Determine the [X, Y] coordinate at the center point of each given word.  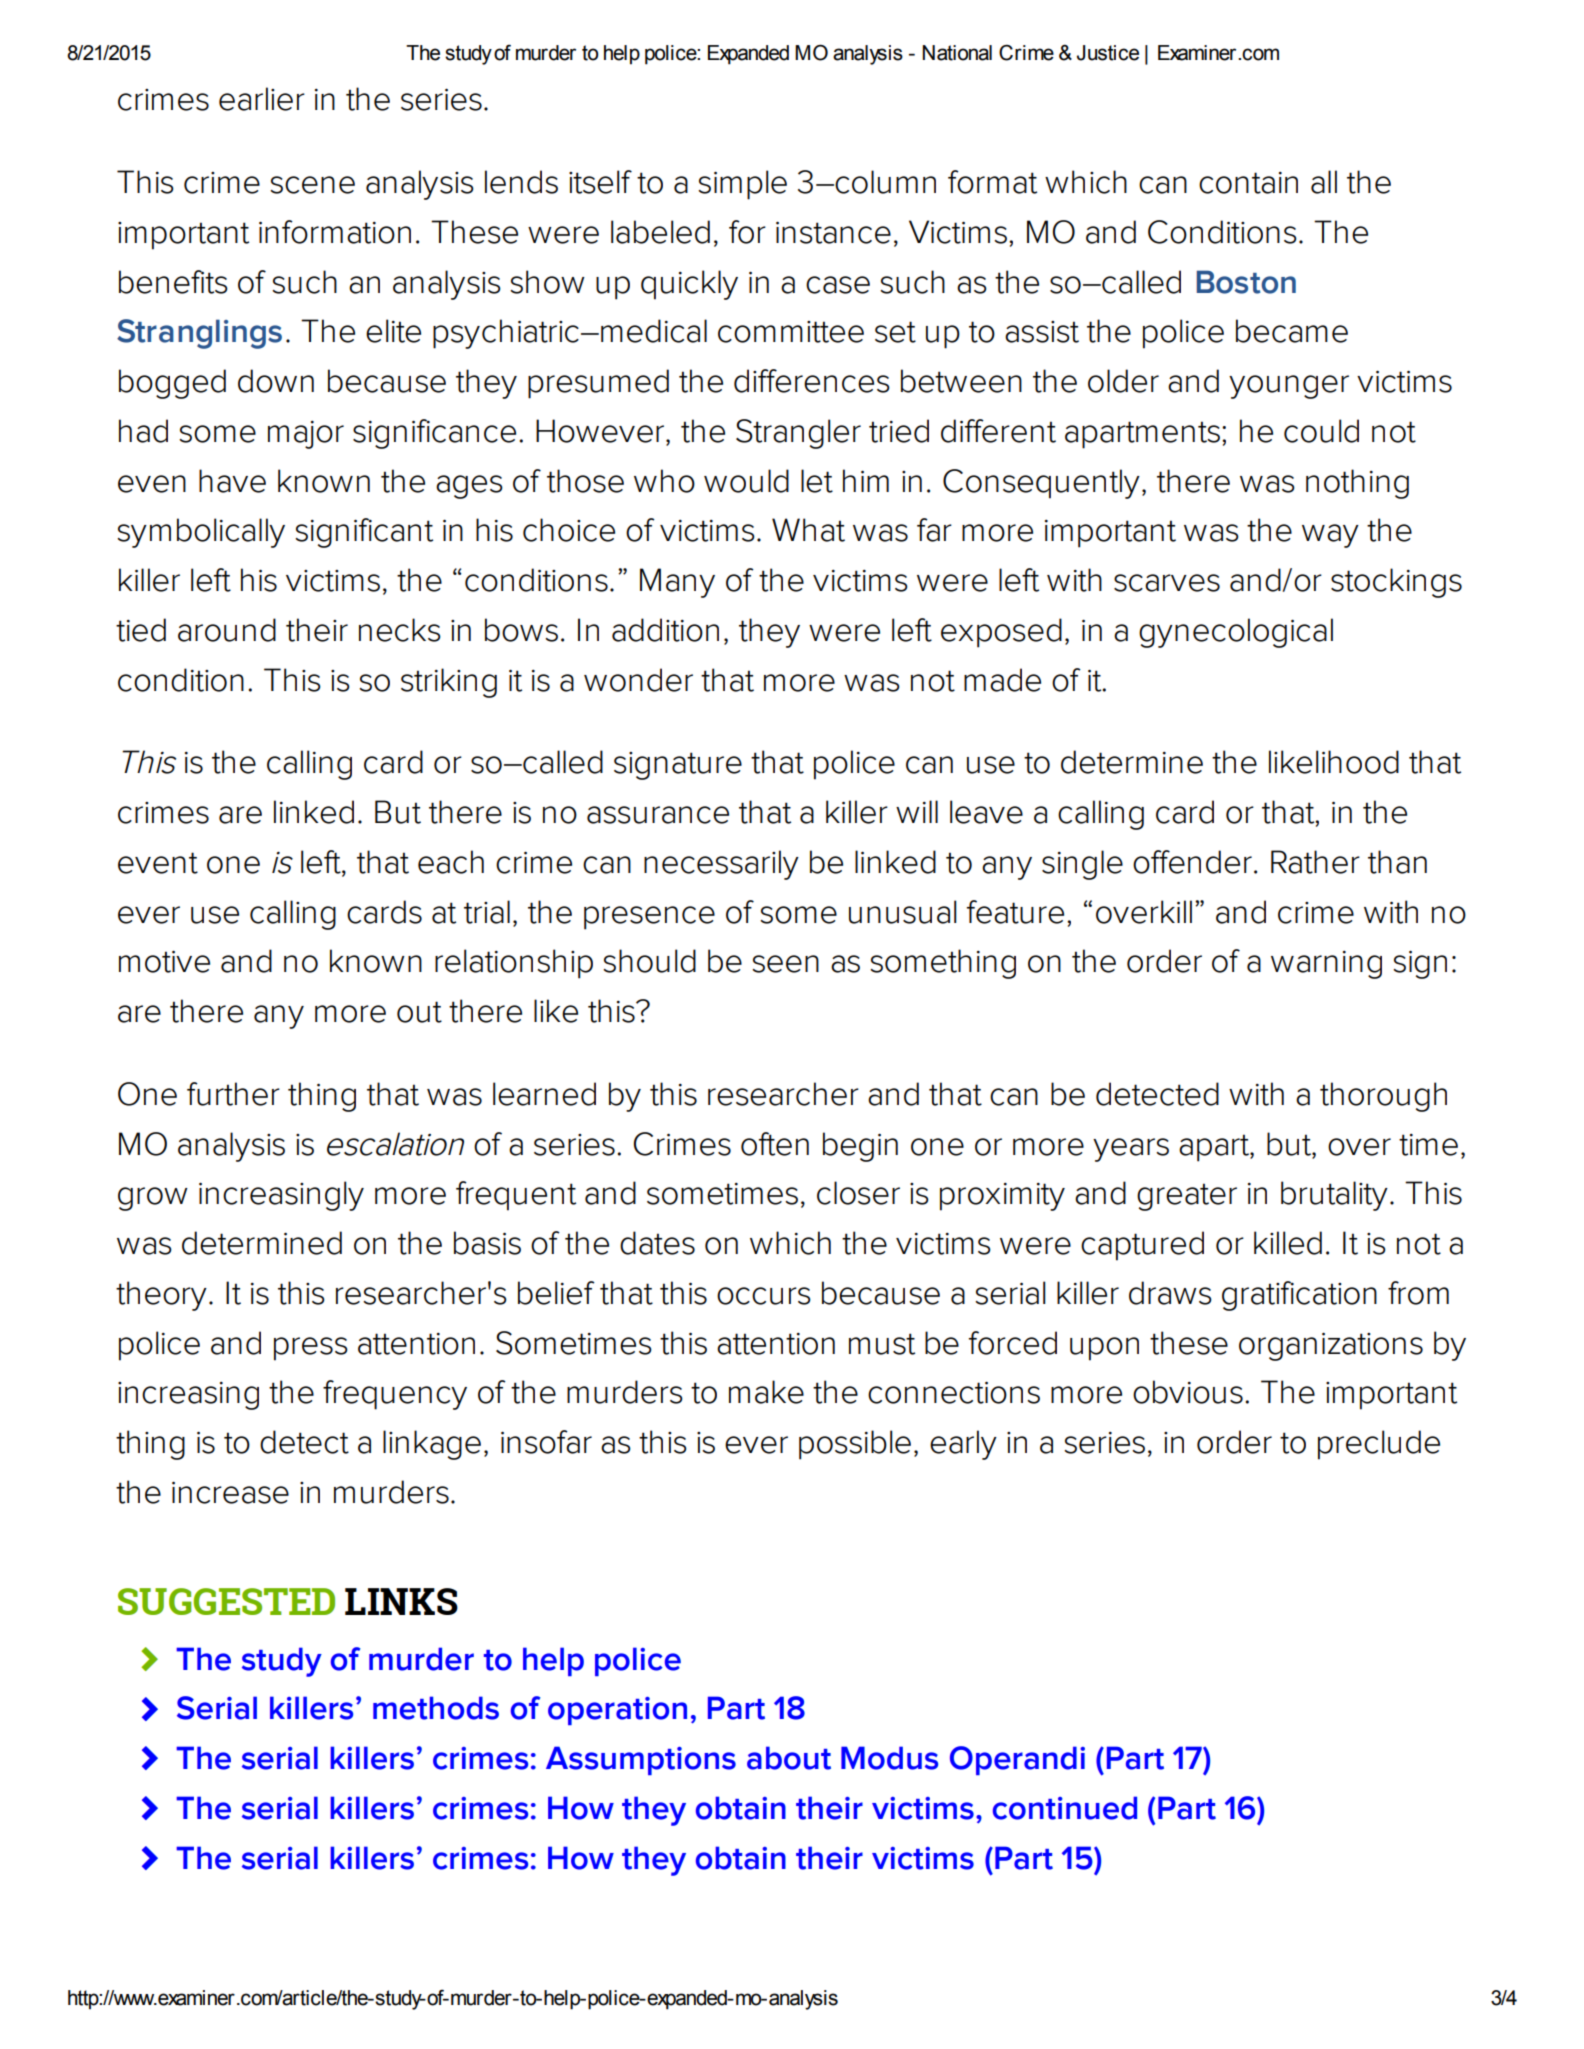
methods [436, 1708]
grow [153, 1199]
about [789, 1758]
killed [1288, 1243]
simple [742, 185]
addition [665, 630]
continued [1065, 1808]
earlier [262, 99]
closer [858, 1193]
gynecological [1236, 633]
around [227, 630]
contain [1248, 183]
